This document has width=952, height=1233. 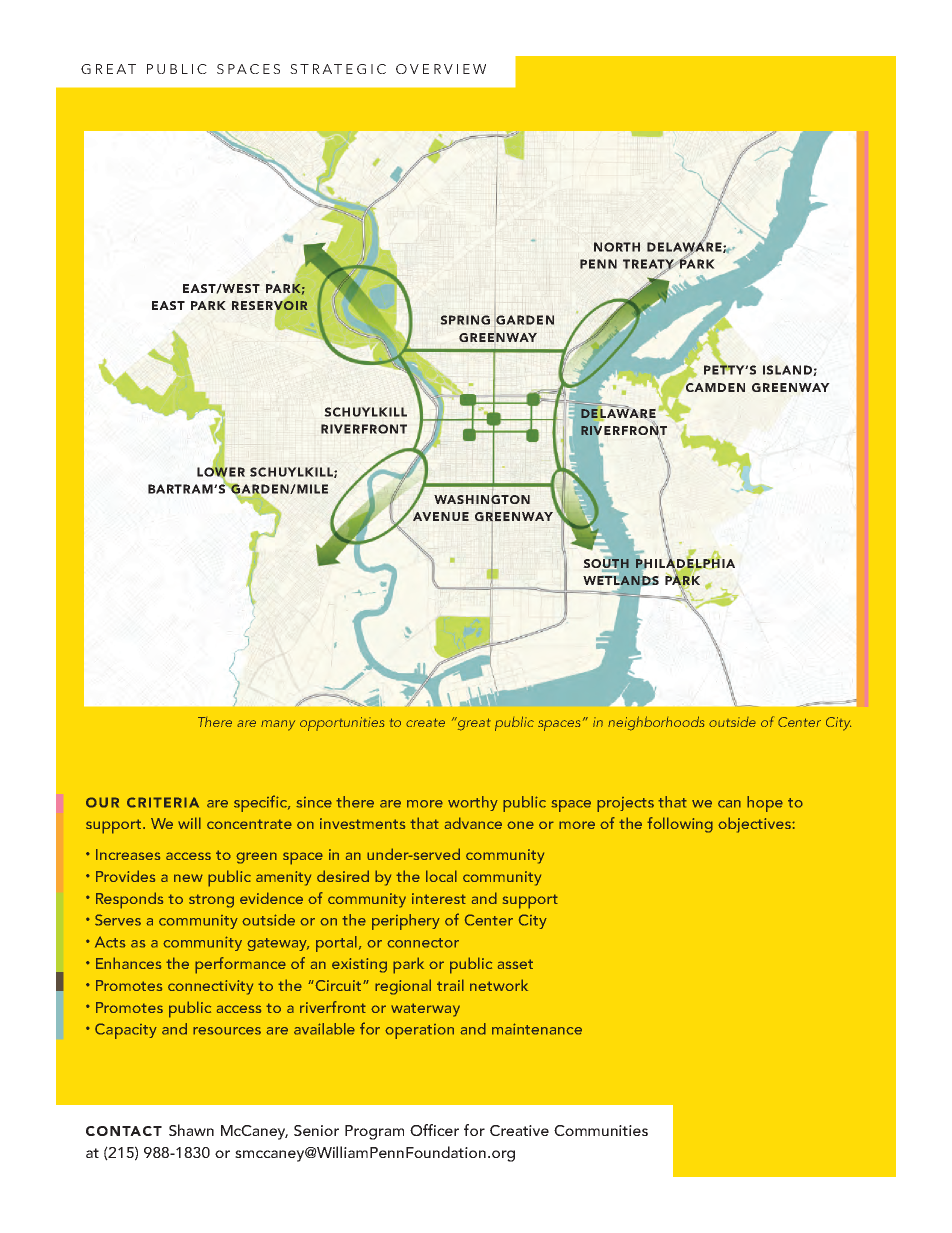 I want to click on strong, so click(x=211, y=901).
